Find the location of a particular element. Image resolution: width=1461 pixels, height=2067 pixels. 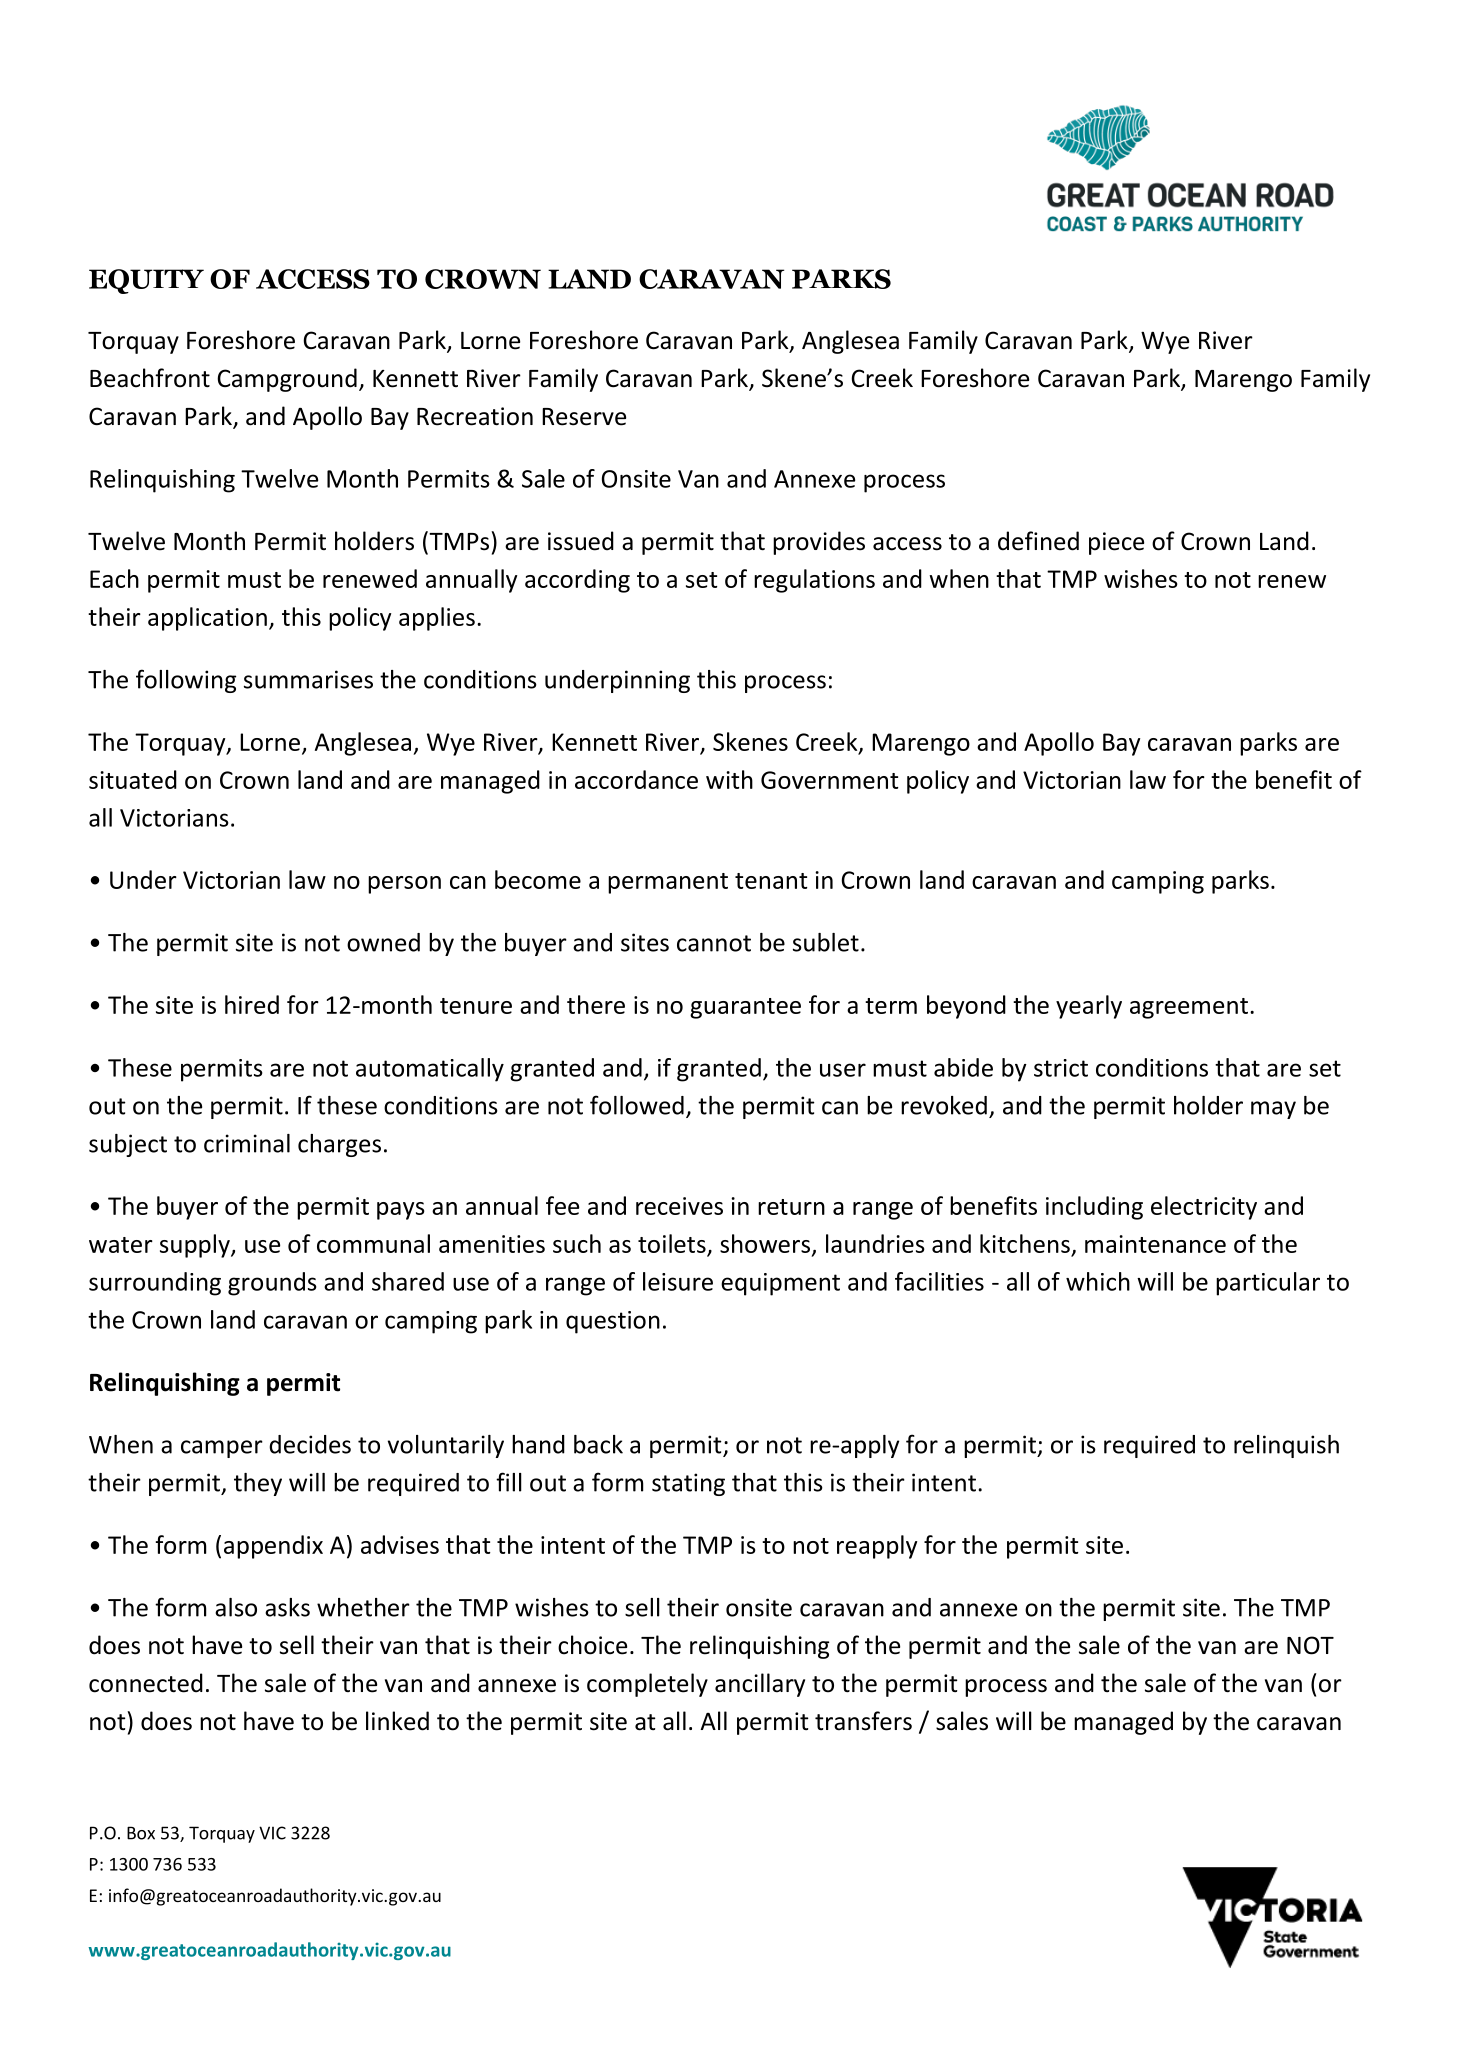

strict is located at coordinates (1061, 1068).
